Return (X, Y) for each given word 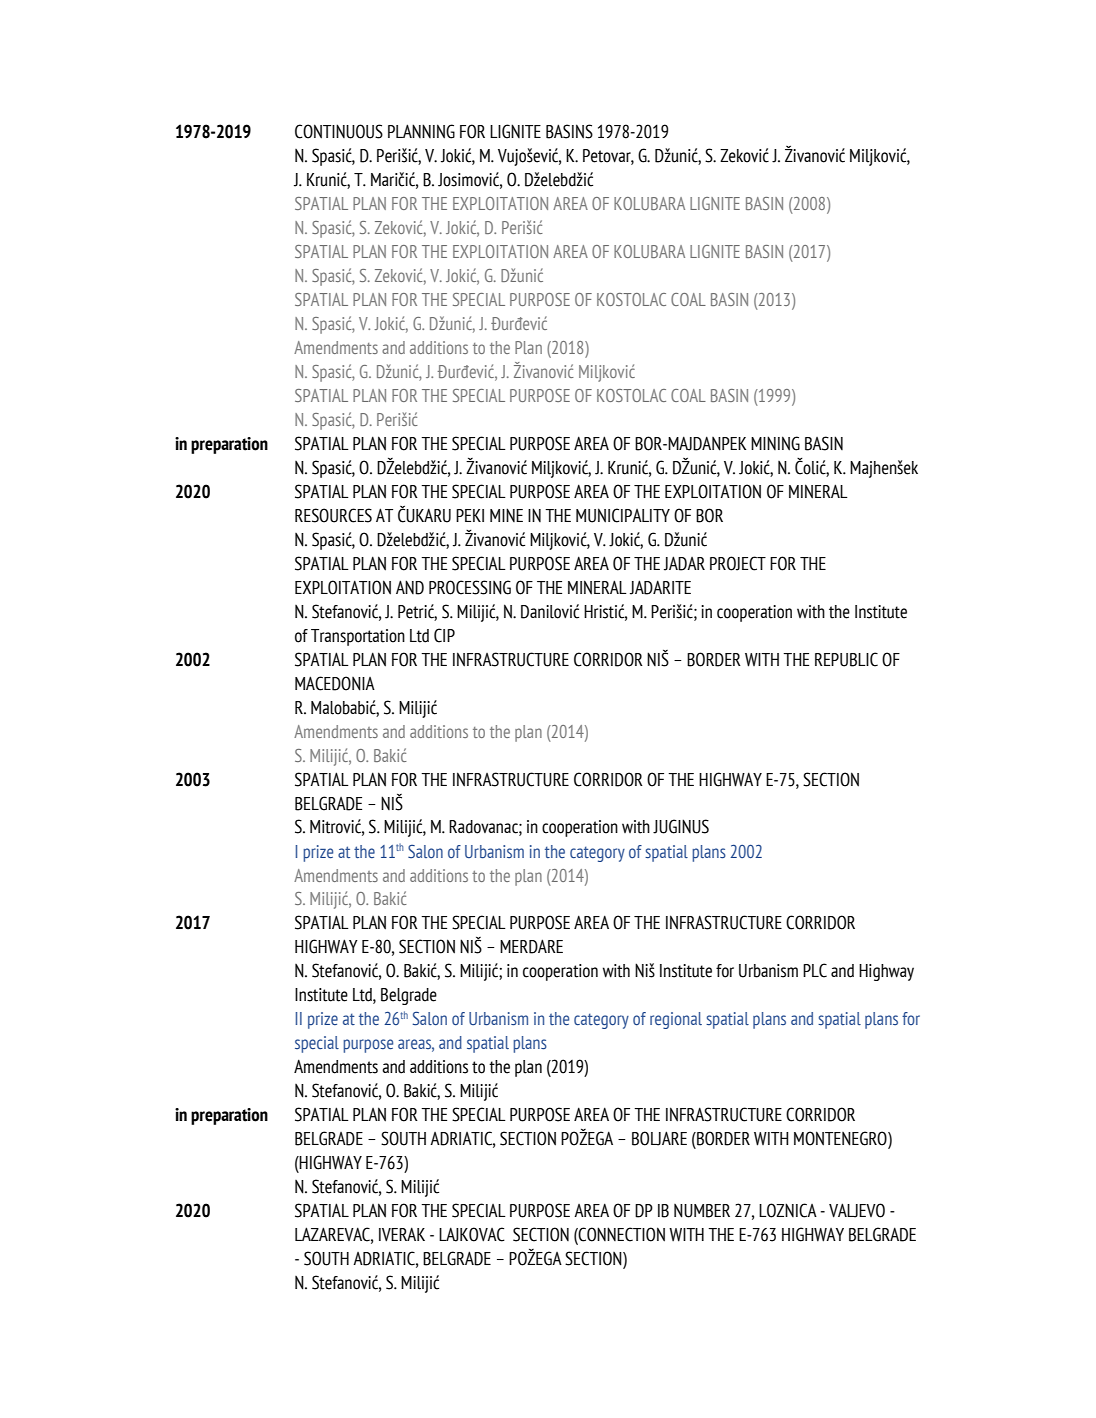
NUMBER (702, 1211)
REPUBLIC (846, 659)
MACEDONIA (335, 683)
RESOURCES (333, 515)
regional (676, 1020)
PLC (815, 970)
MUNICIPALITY (623, 515)
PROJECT (738, 563)
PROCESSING (470, 587)
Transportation (358, 637)
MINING (775, 443)
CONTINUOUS (339, 131)
